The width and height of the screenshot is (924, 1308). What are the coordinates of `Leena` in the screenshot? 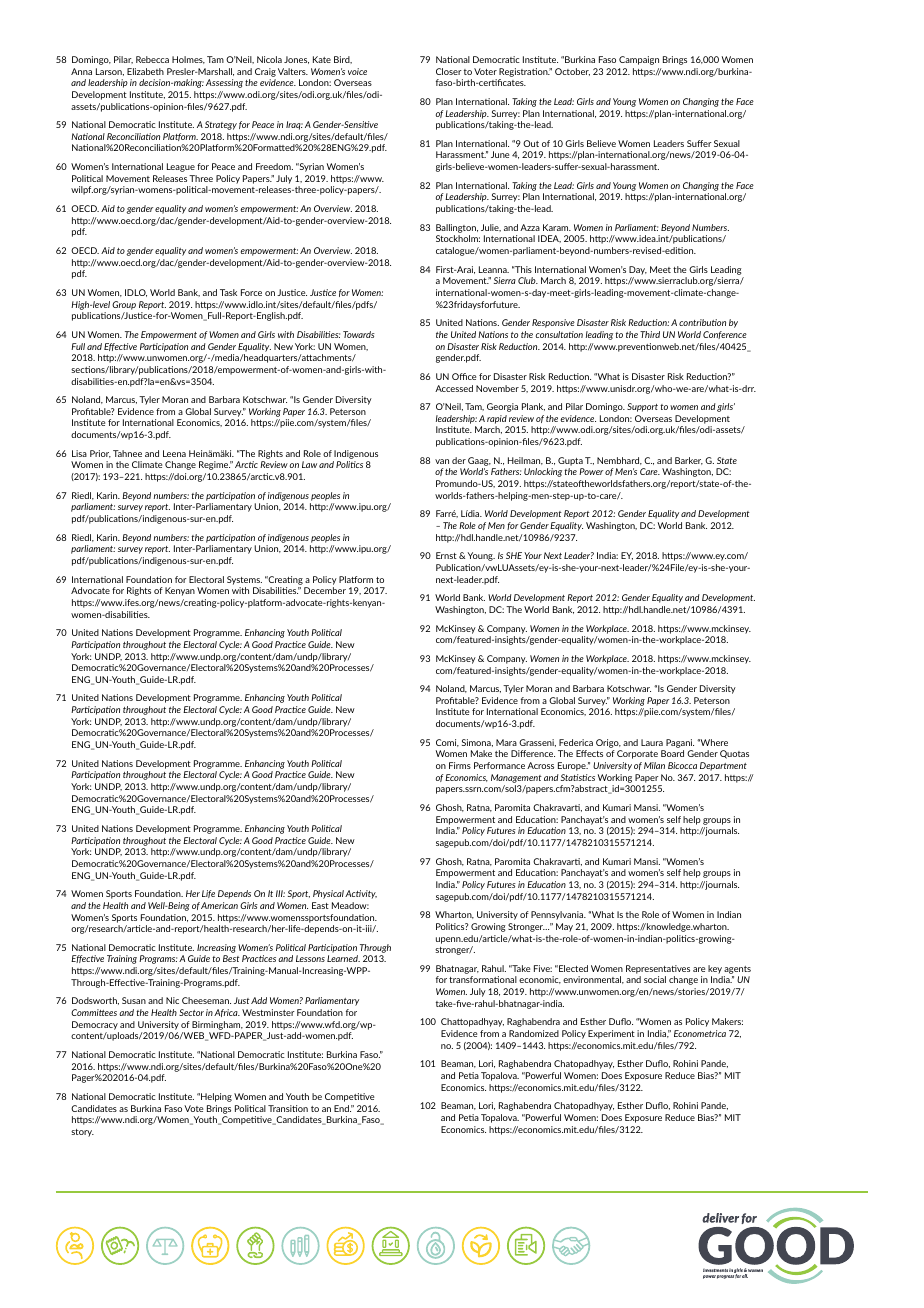 It's located at (174, 453).
